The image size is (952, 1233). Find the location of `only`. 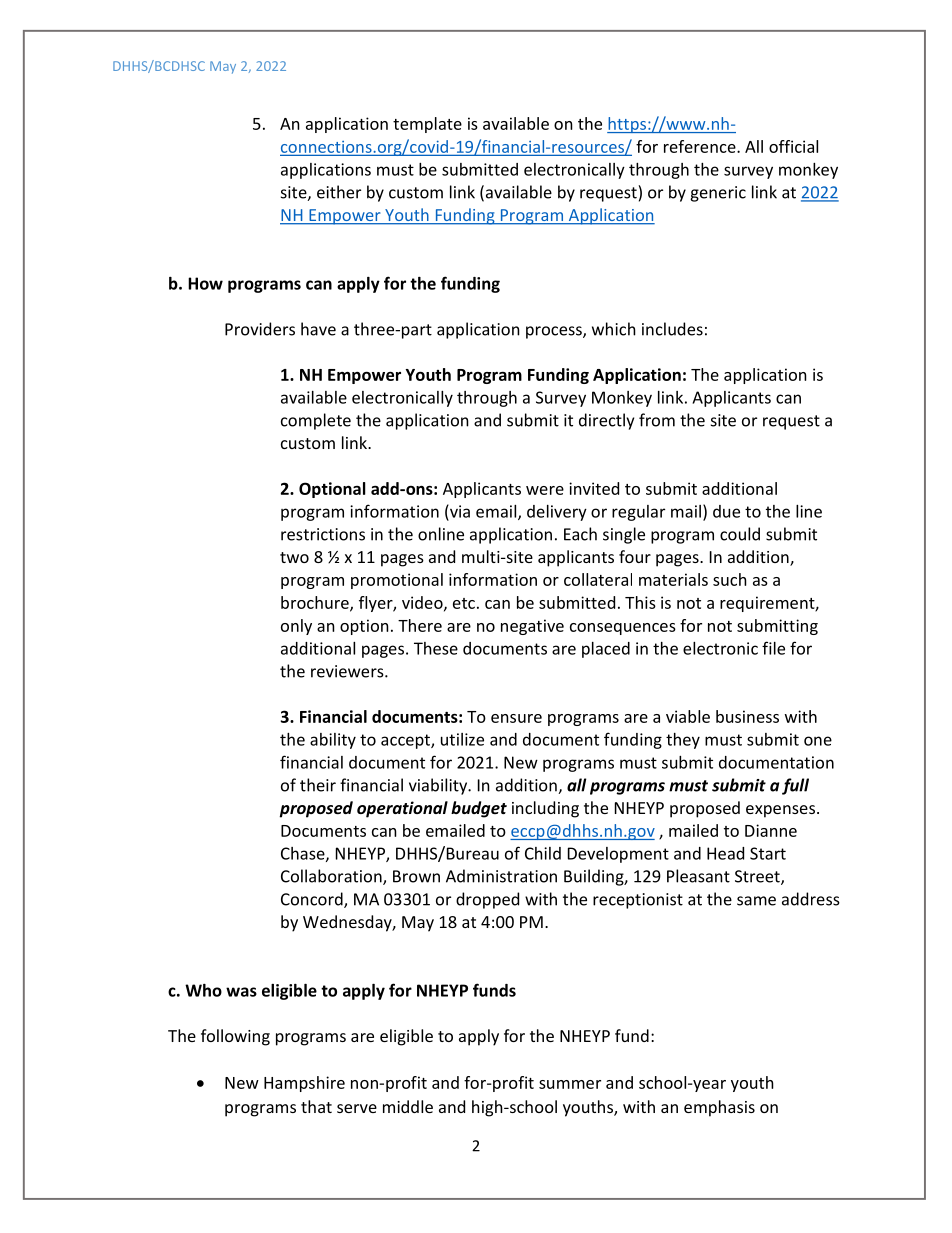

only is located at coordinates (296, 627).
